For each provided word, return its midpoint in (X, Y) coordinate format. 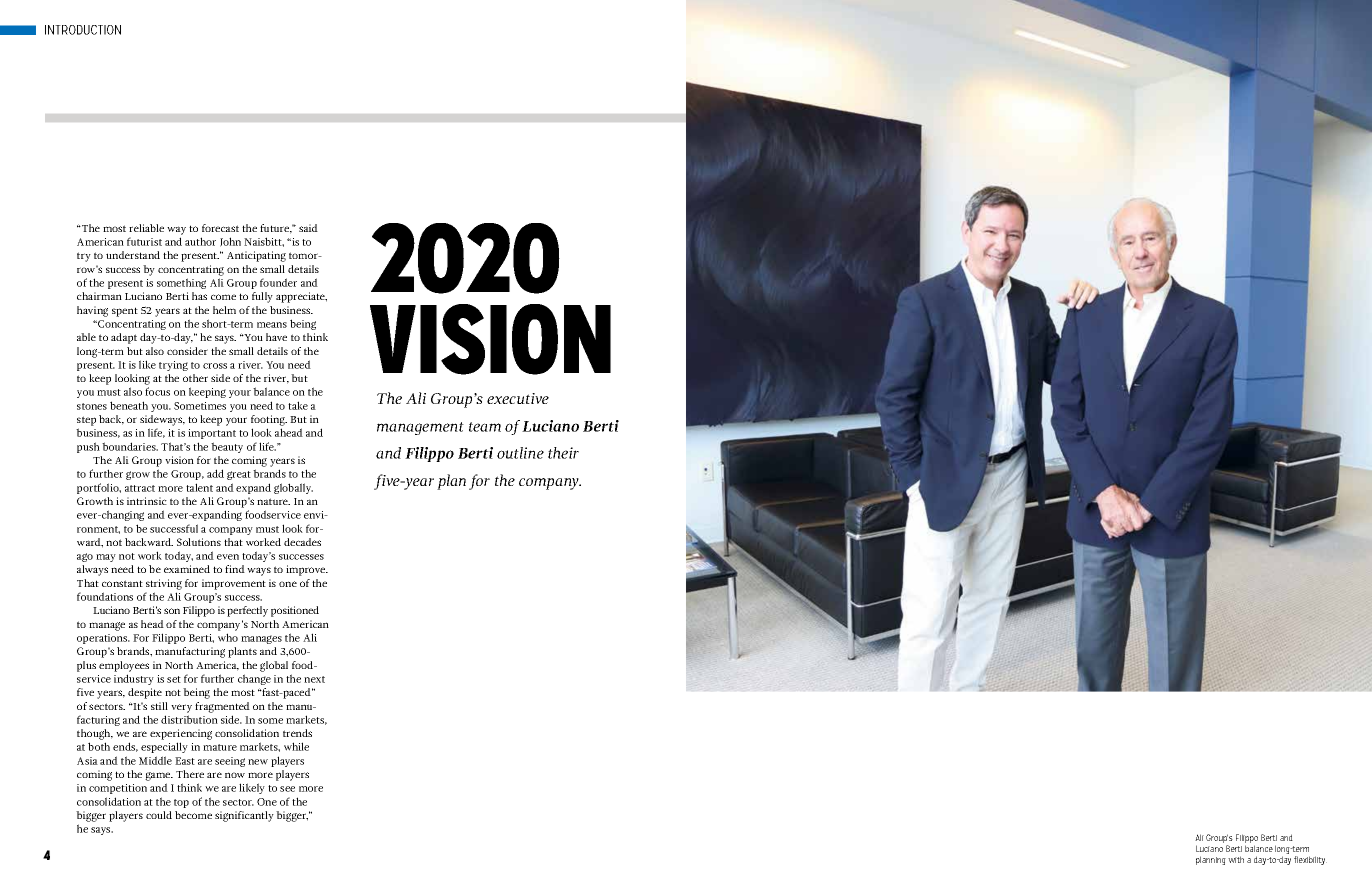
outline (520, 453)
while (296, 746)
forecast (220, 228)
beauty (227, 447)
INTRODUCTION (83, 30)
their (563, 453)
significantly (244, 816)
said (308, 228)
